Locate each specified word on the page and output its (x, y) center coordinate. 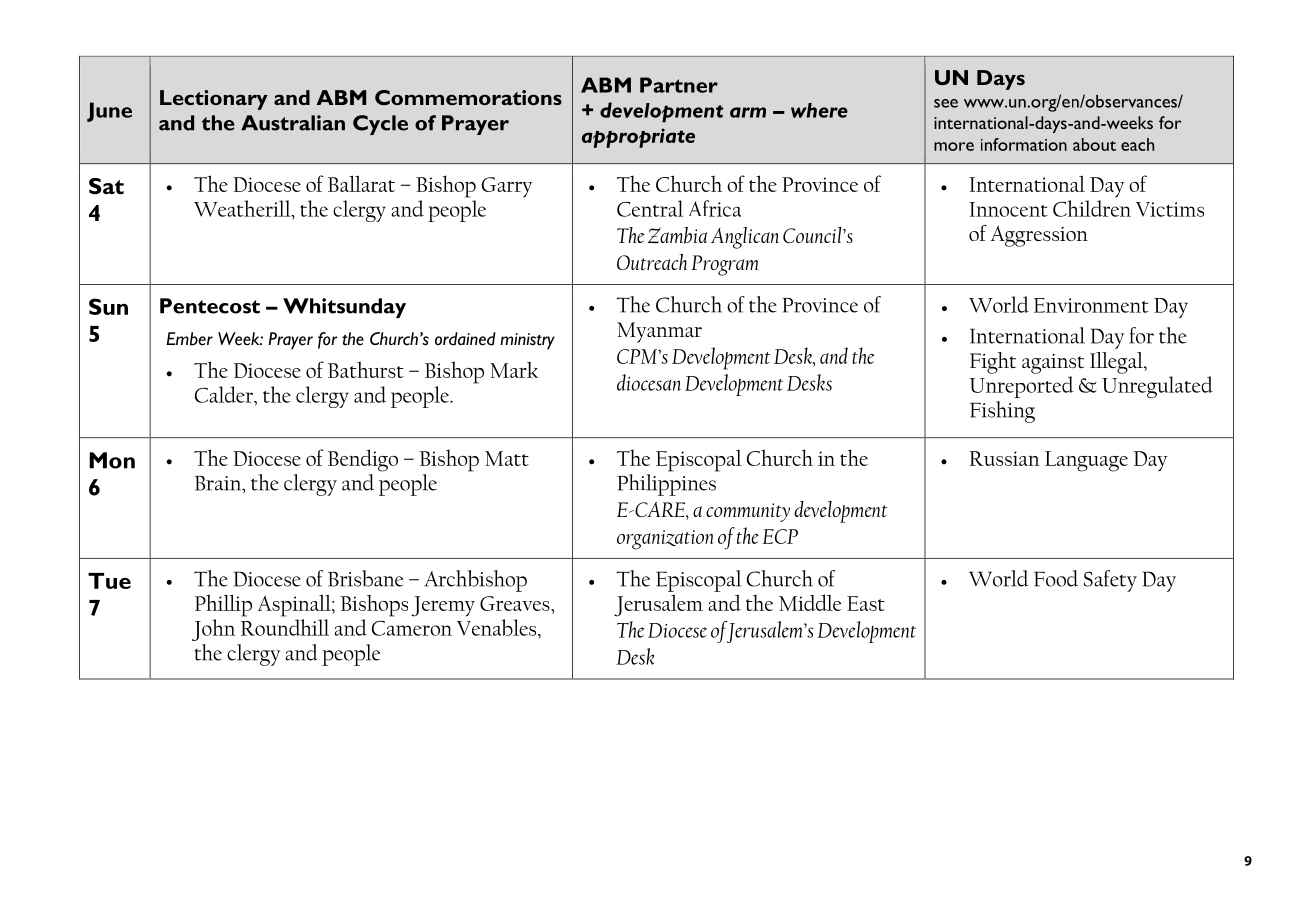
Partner (679, 85)
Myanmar (659, 332)
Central (650, 208)
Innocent (1008, 209)
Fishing (1002, 412)
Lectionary (214, 100)
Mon (112, 460)
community (748, 512)
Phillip (223, 605)
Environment (1091, 305)
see (946, 103)
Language (1086, 461)
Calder (225, 394)
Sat (106, 186)
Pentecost (210, 306)
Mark (514, 370)
